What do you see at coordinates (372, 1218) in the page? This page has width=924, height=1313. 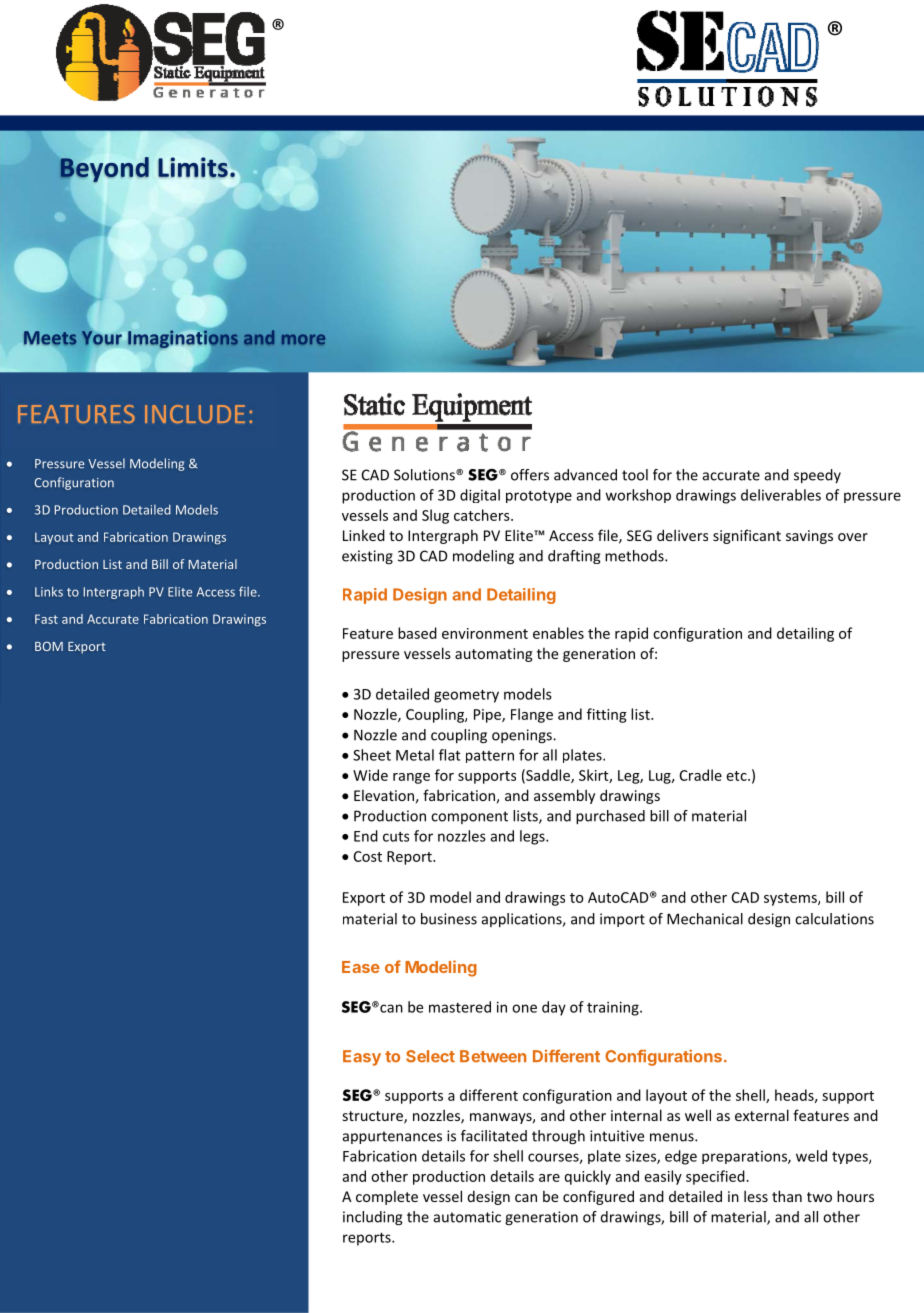 I see `including` at bounding box center [372, 1218].
